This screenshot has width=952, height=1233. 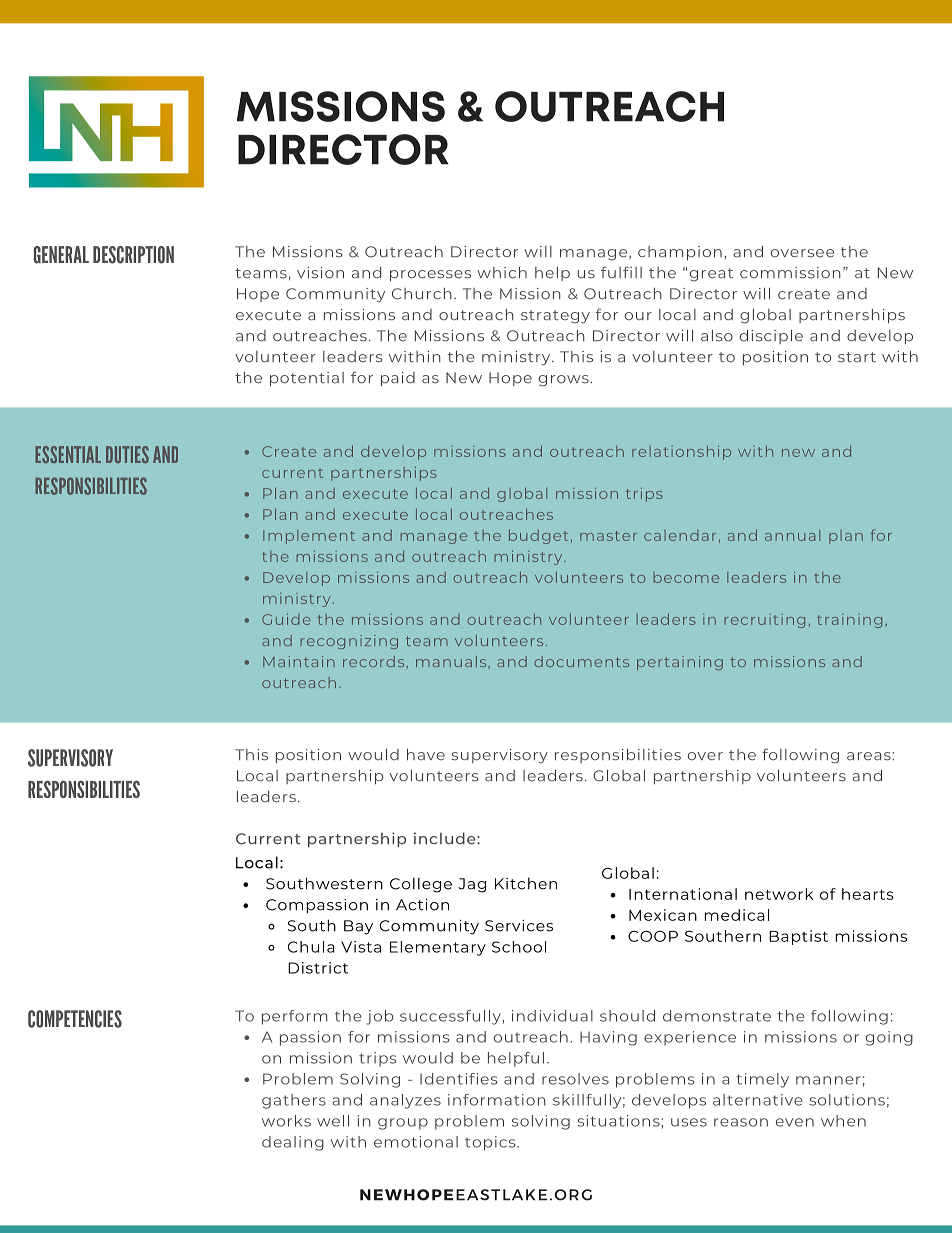 What do you see at coordinates (565, 381) in the screenshot?
I see `grows` at bounding box center [565, 381].
